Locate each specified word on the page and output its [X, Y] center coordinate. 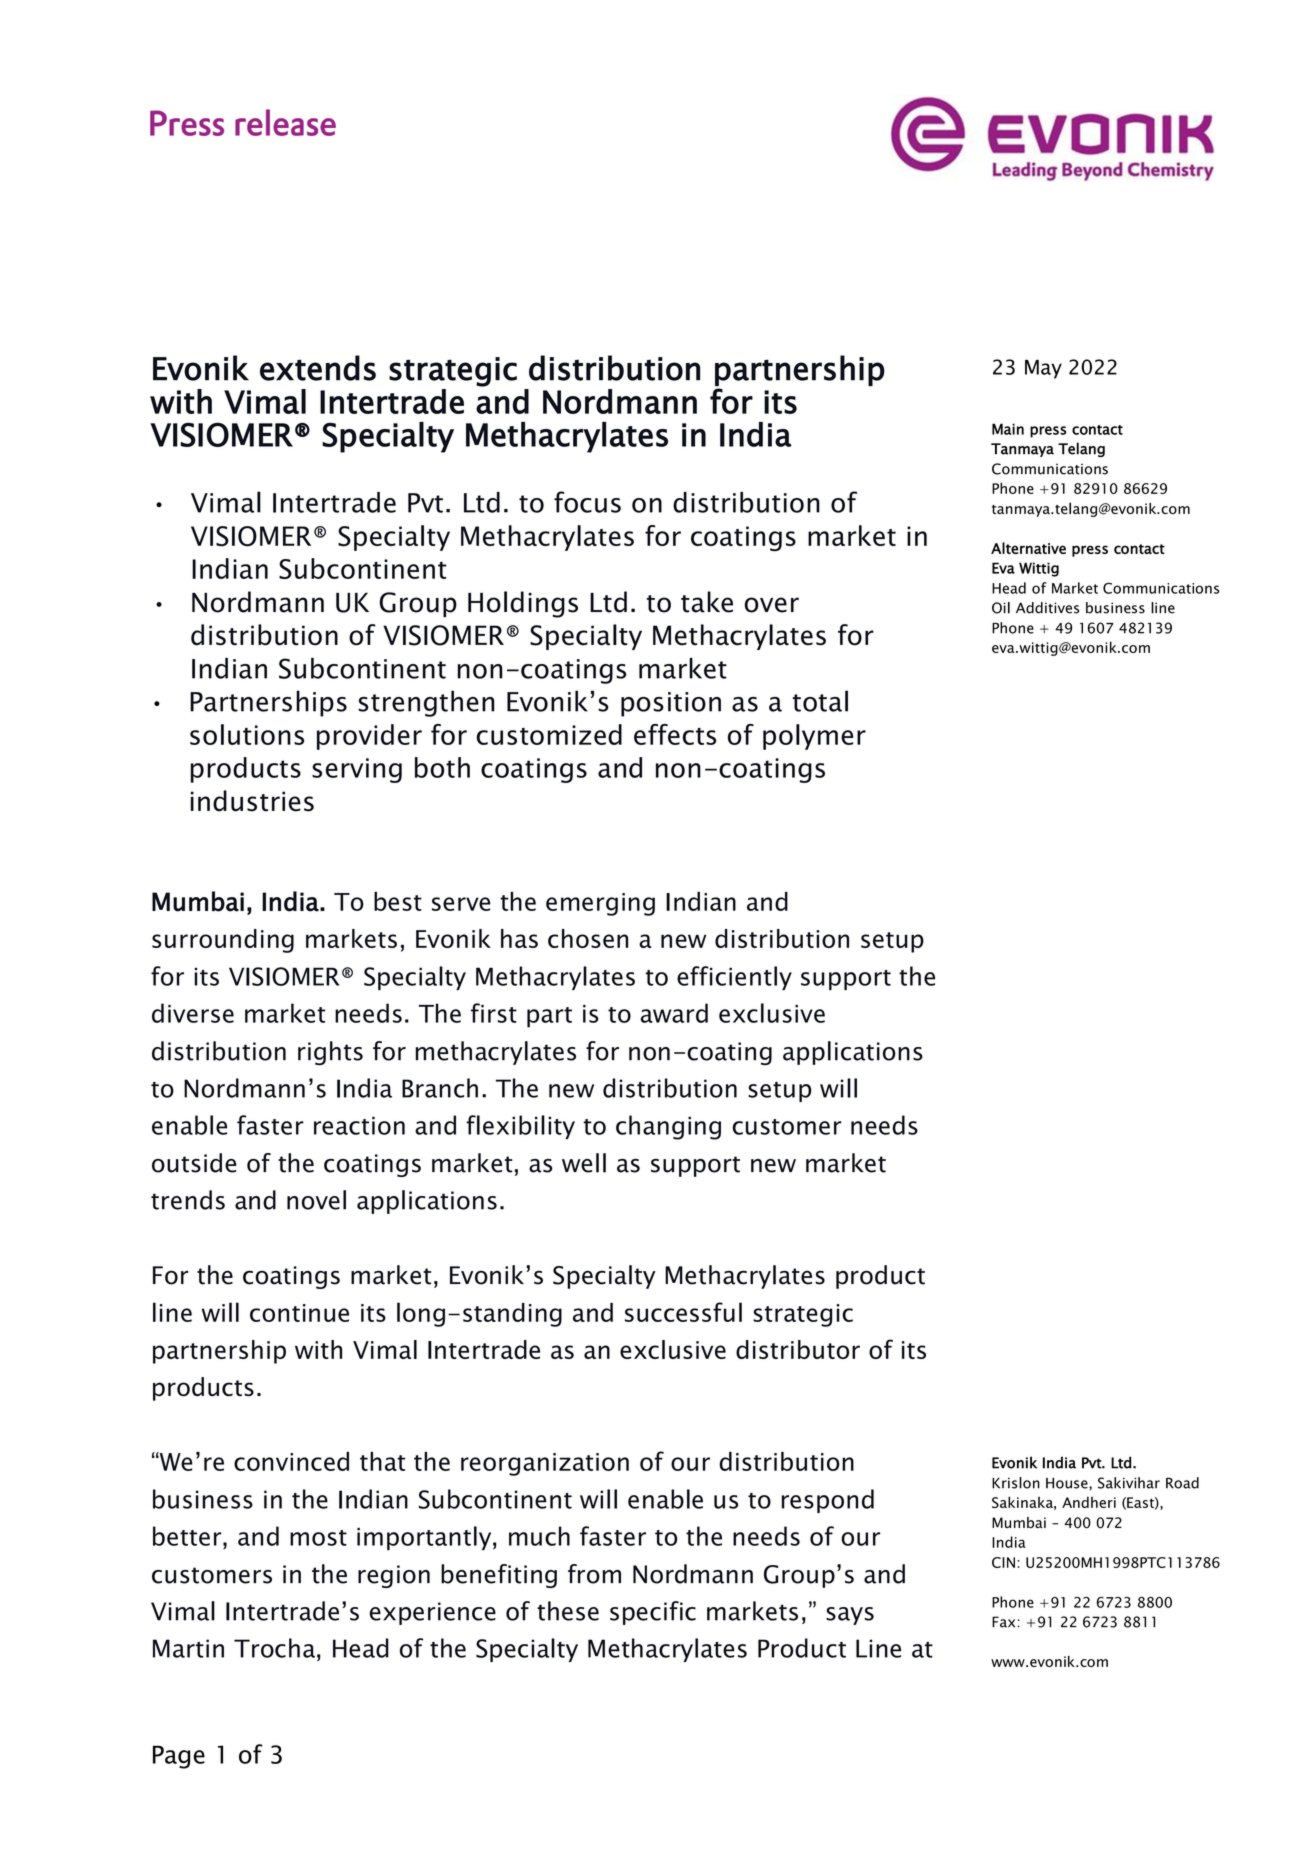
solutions [247, 734]
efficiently [734, 978]
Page [179, 1757]
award [674, 1013]
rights [330, 1053]
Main [1008, 429]
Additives [1047, 608]
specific [653, 1613]
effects [675, 734]
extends [318, 368]
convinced [291, 1461]
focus [587, 502]
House [1068, 1483]
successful [683, 1312]
